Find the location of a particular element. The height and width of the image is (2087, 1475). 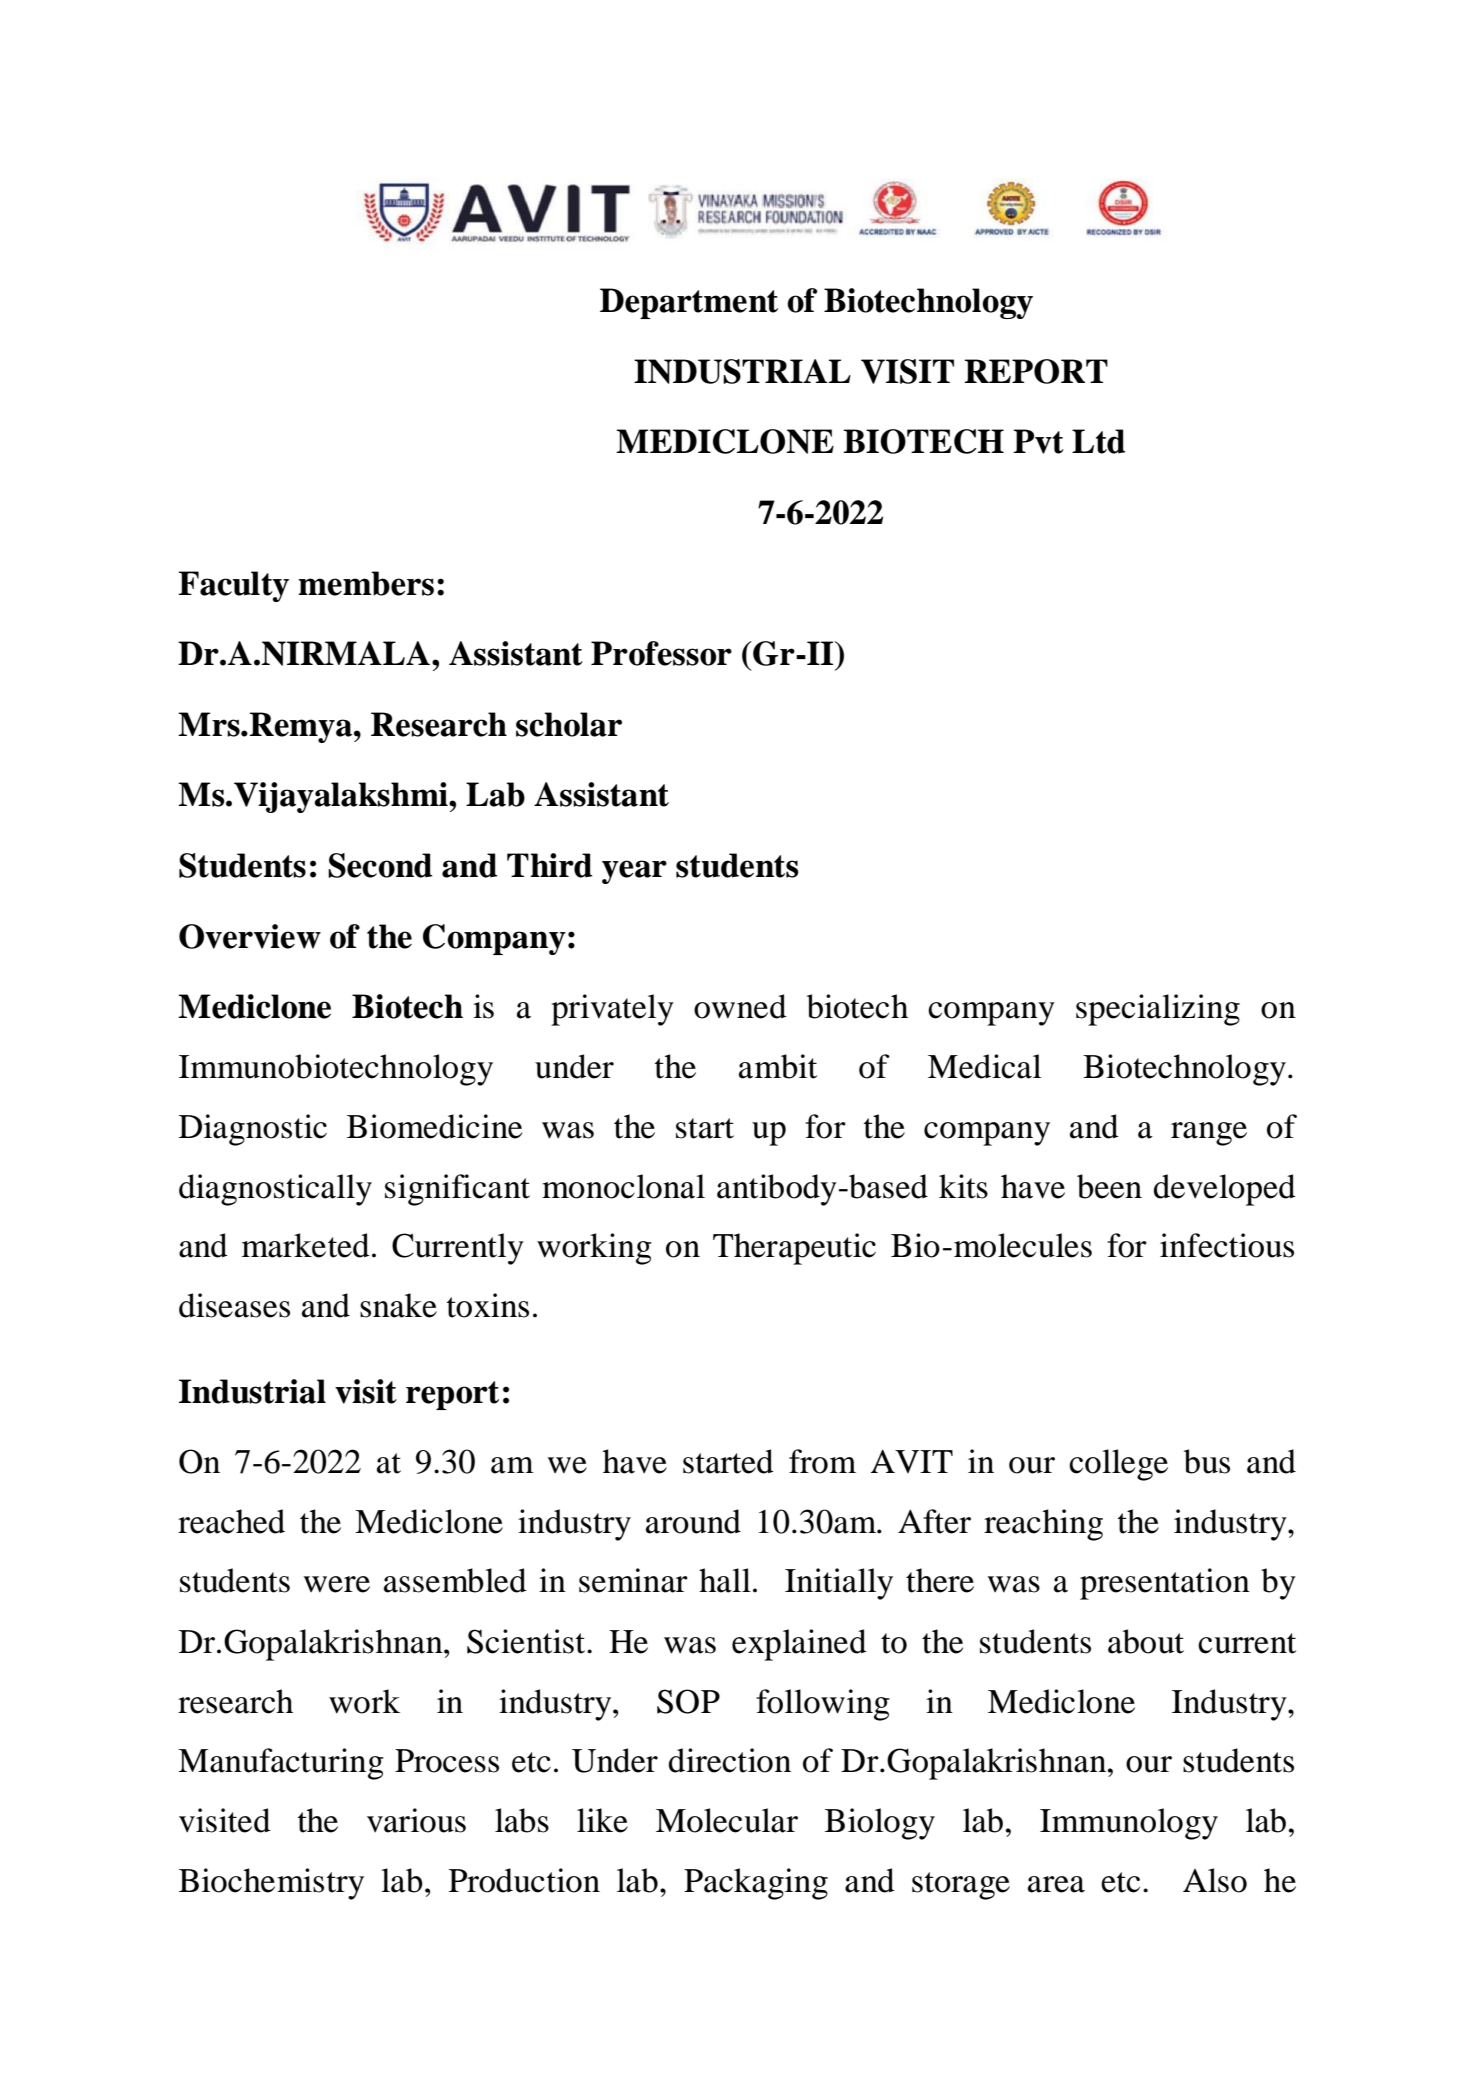

Professor is located at coordinates (661, 653).
